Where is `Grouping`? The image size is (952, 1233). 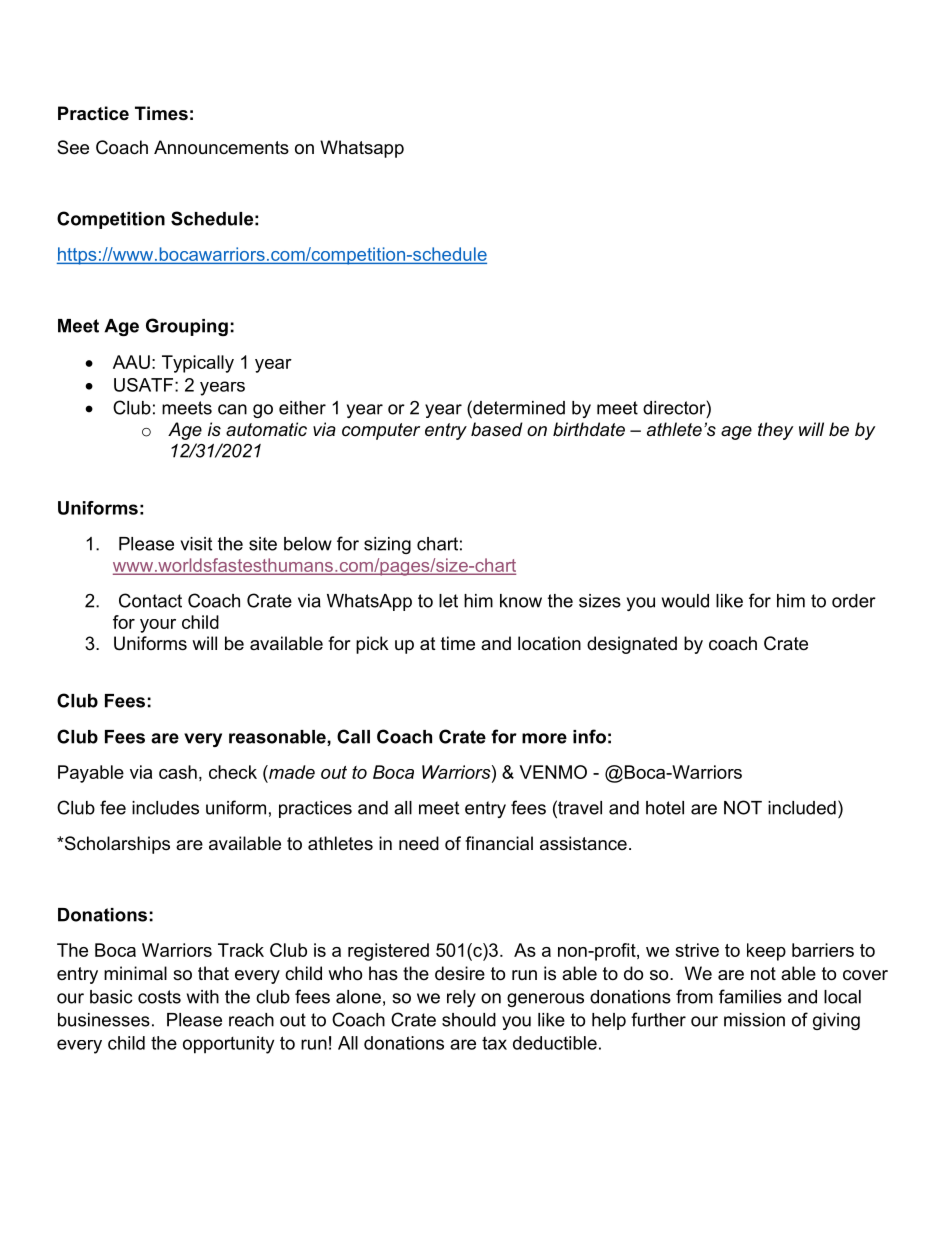 Grouping is located at coordinates (187, 327).
